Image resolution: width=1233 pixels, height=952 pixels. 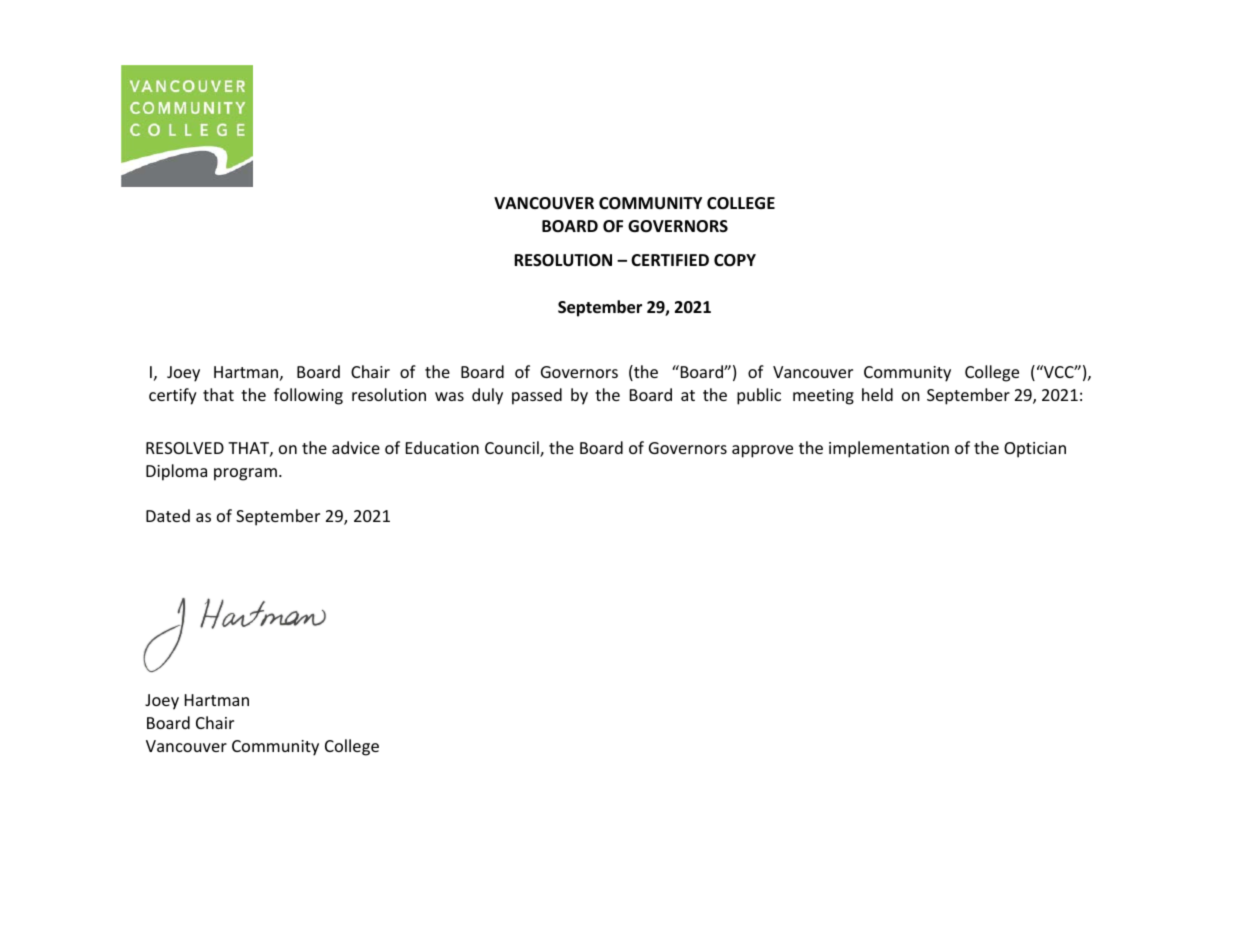 I want to click on duly, so click(x=487, y=396).
